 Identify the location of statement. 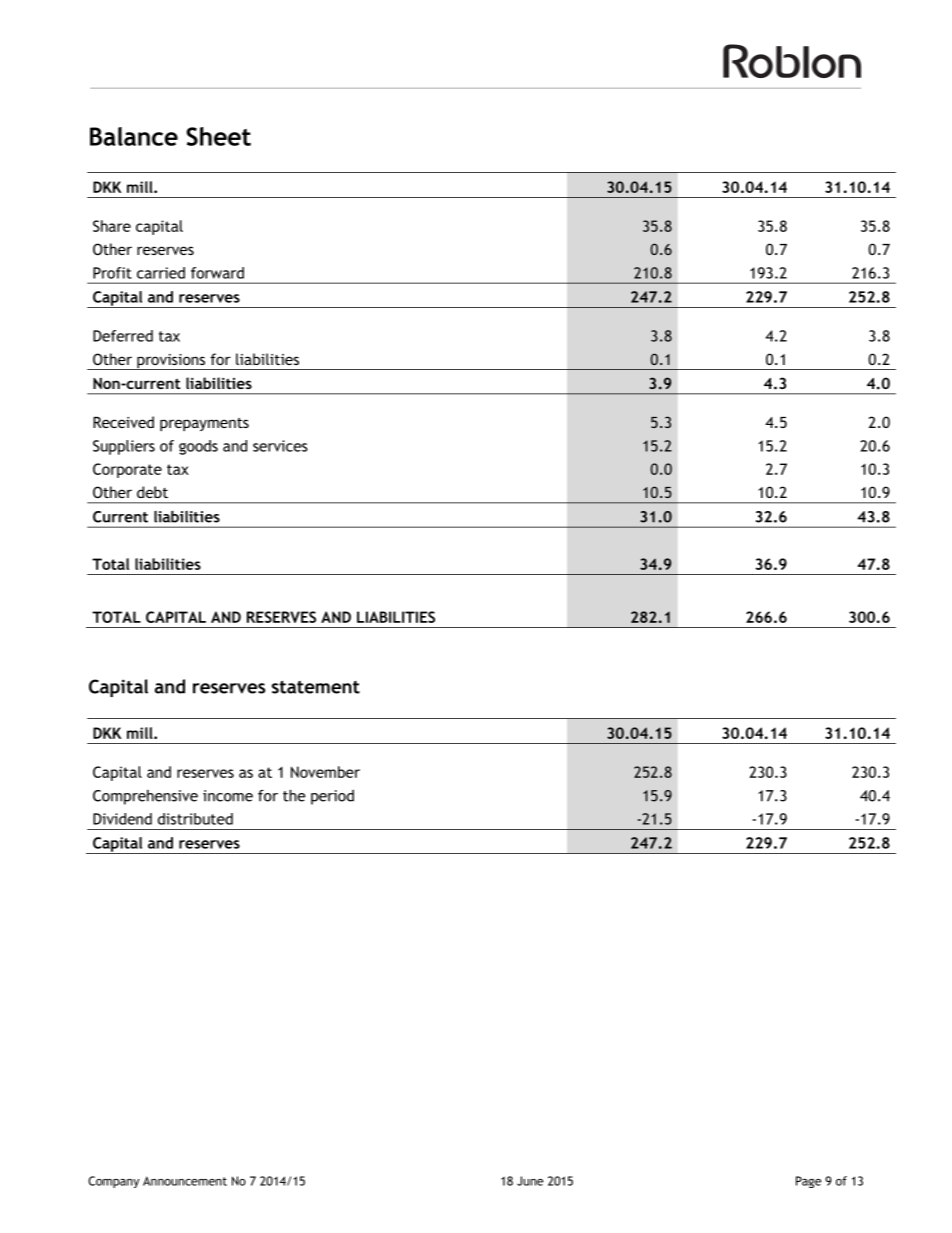
(316, 687).
